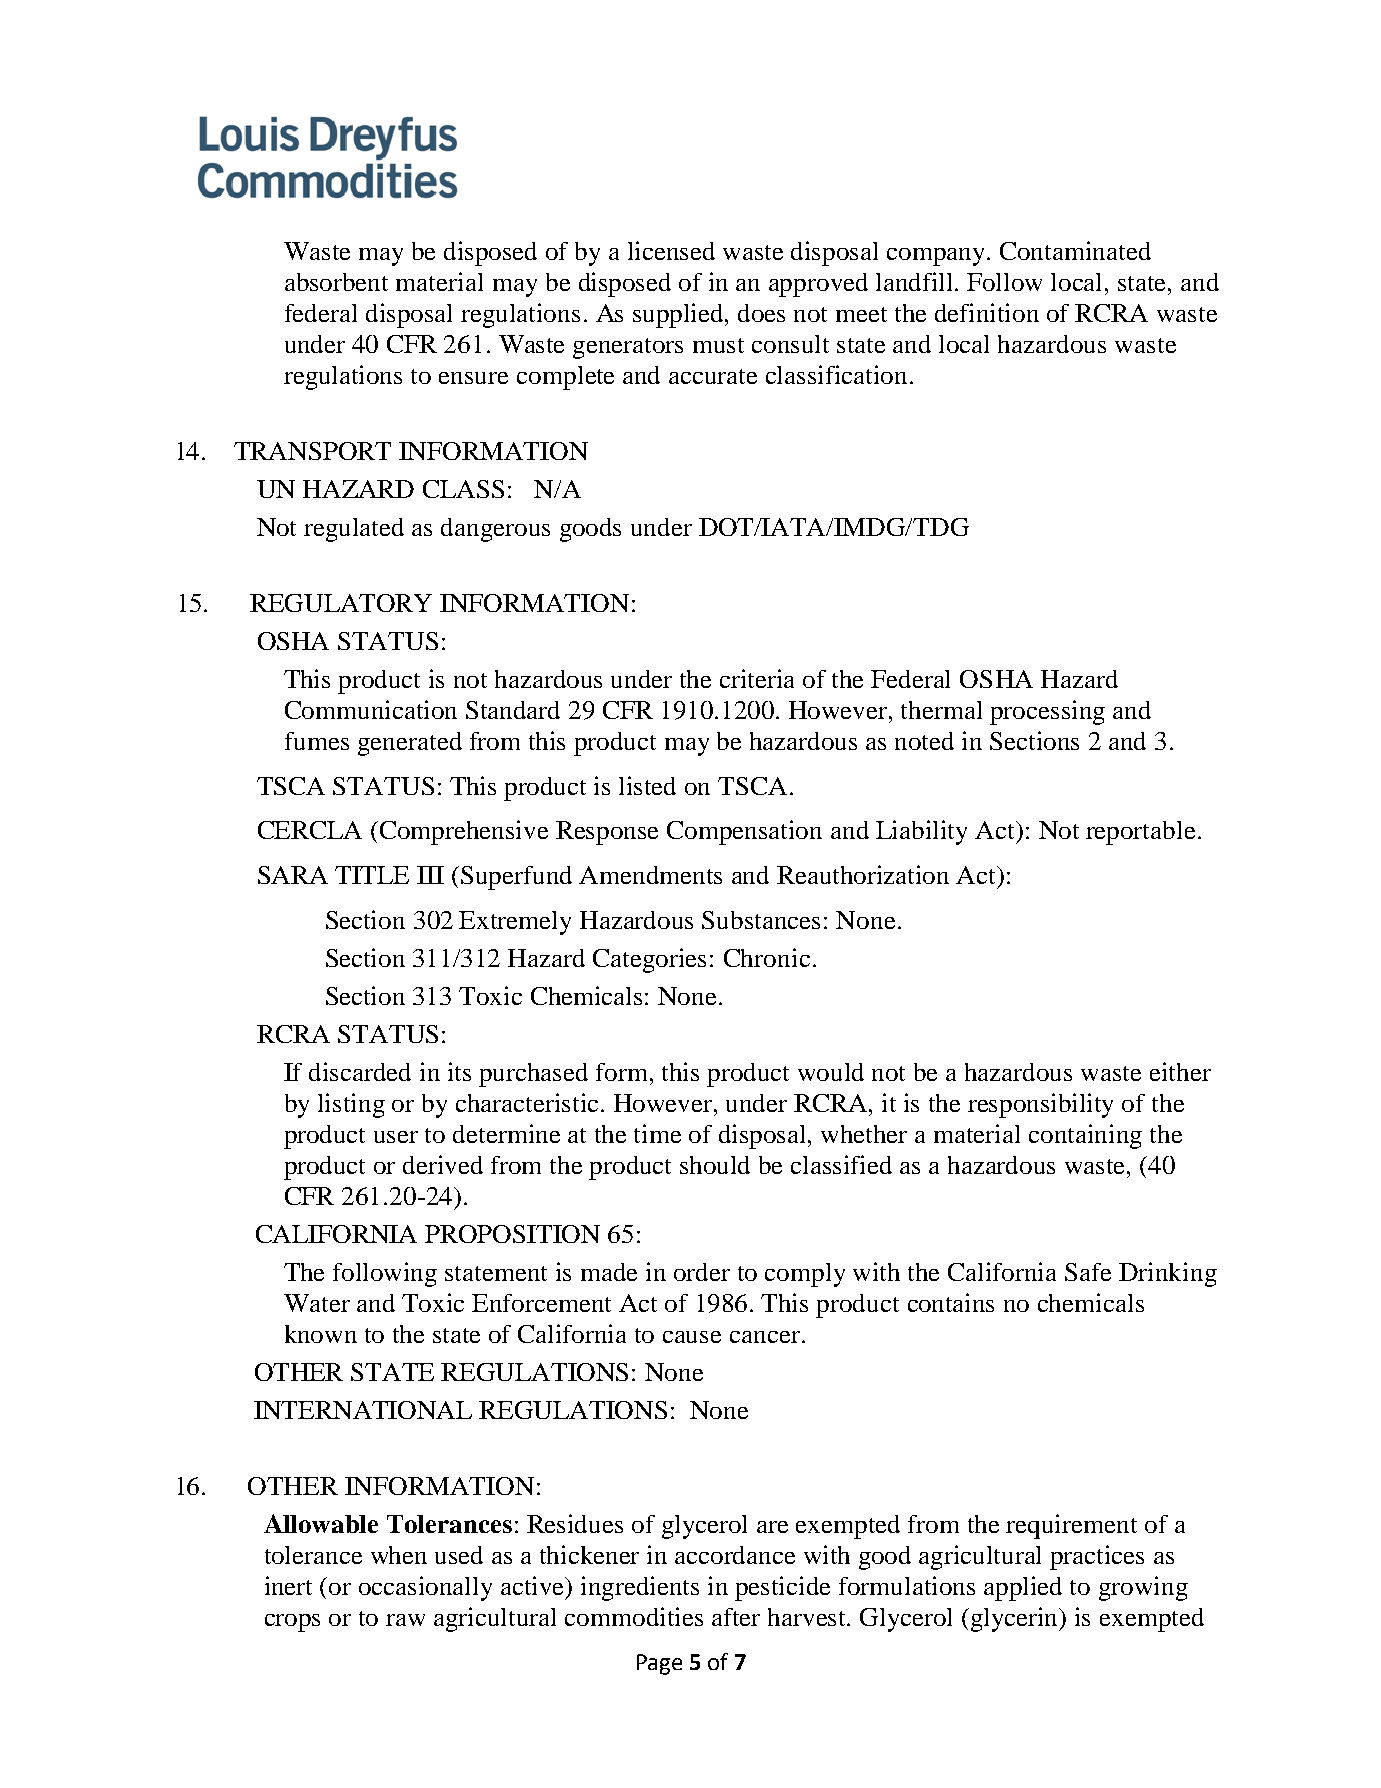 The image size is (1381, 1788). I want to click on should, so click(715, 1165).
